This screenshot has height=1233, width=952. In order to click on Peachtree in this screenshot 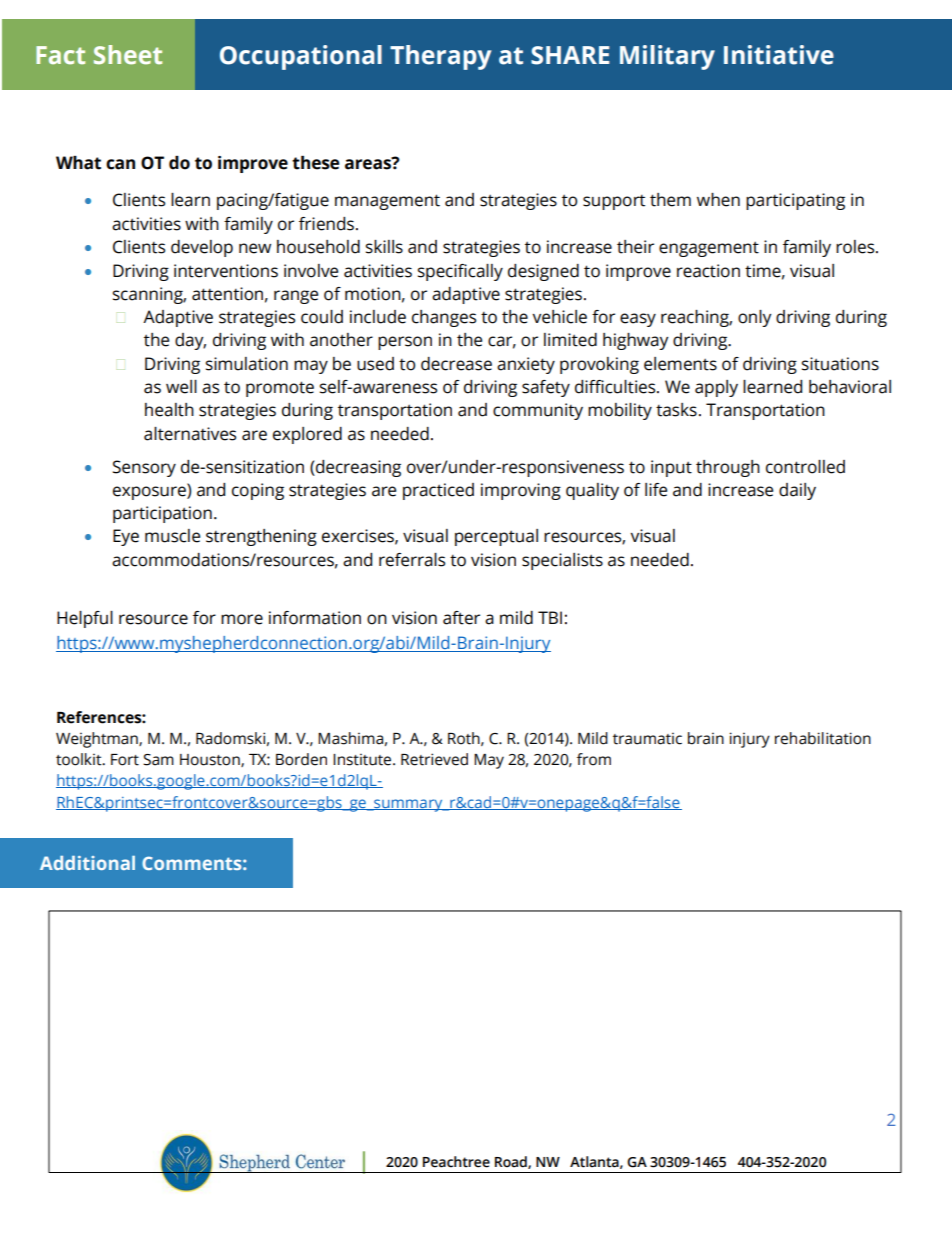, I will do `click(456, 1162)`.
